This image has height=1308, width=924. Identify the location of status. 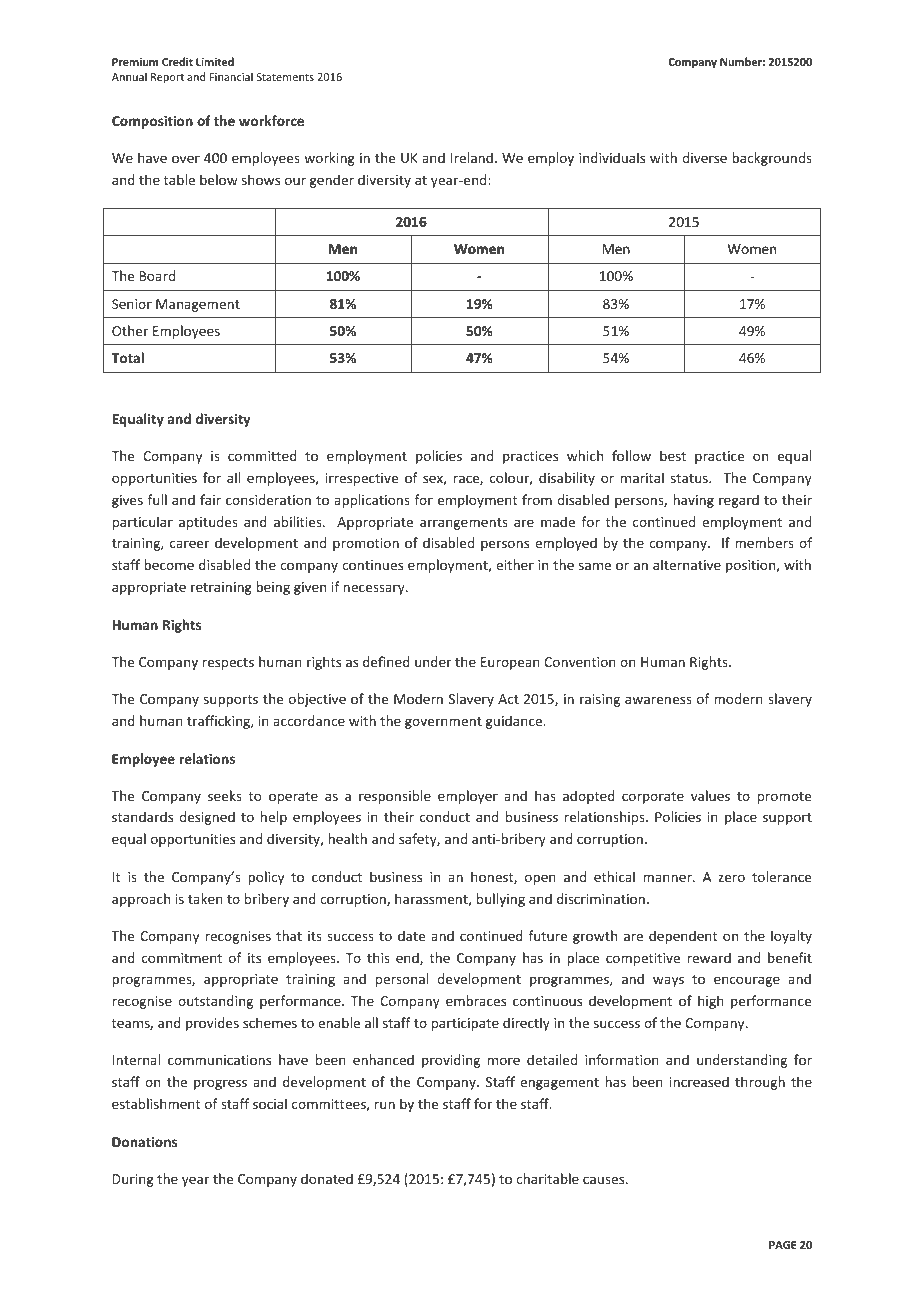
(690, 478).
